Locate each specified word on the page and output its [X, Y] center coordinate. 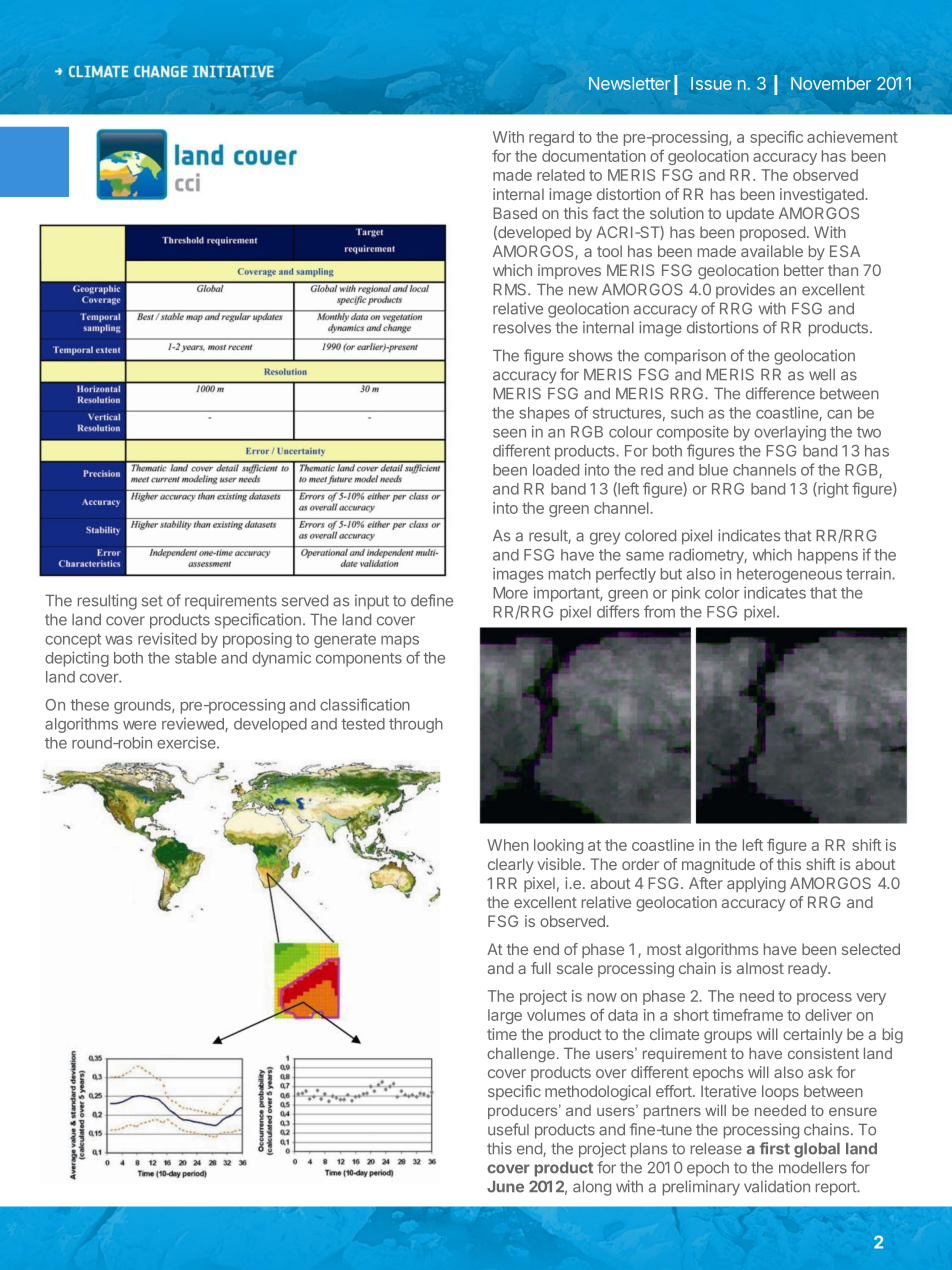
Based [515, 213]
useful [508, 1129]
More [510, 593]
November [831, 83]
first [774, 1148]
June [505, 1187]
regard [551, 138]
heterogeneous [789, 575]
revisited [167, 638]
